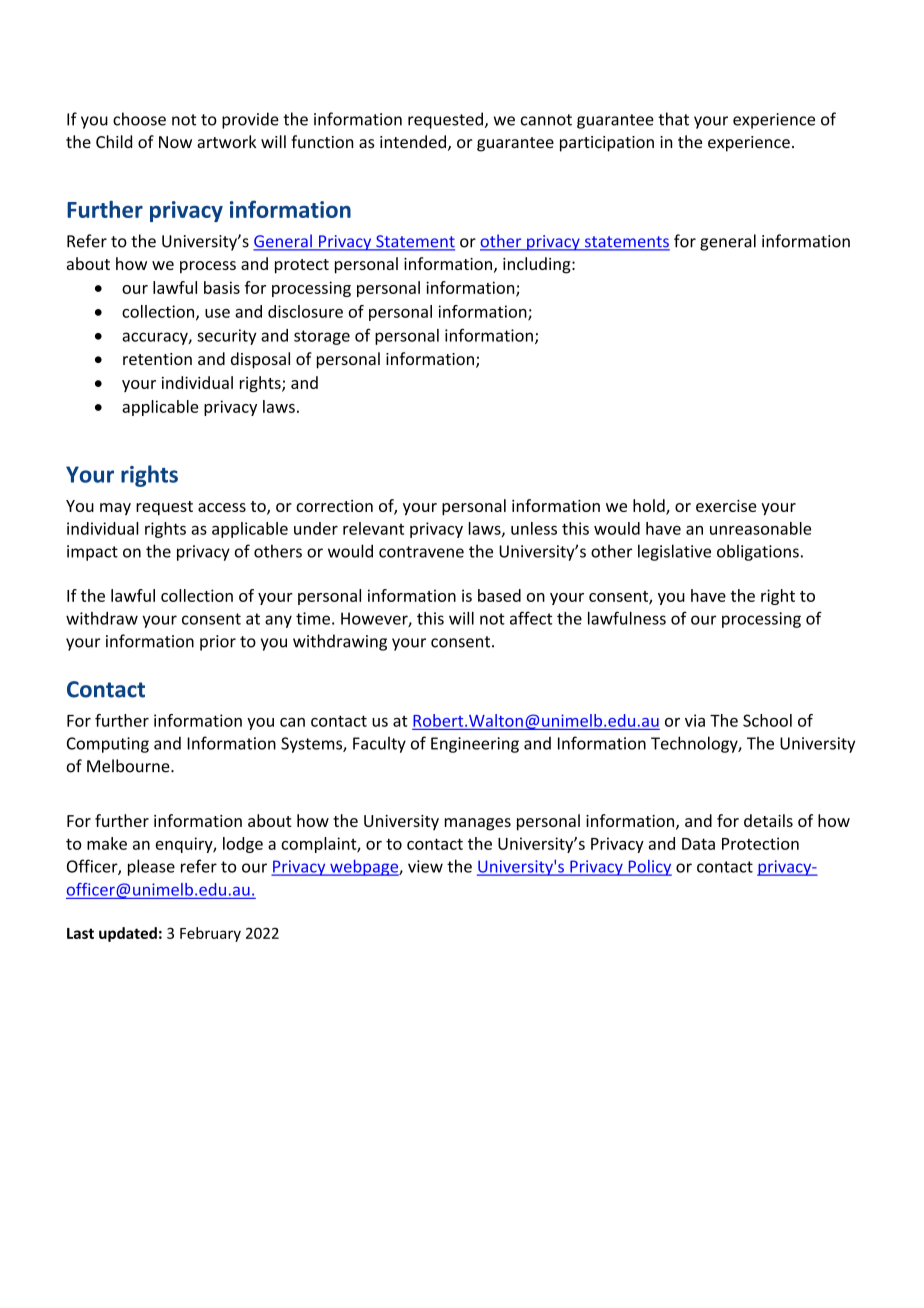 The image size is (924, 1308). Describe the element at coordinates (157, 359) in the page. I see `retention` at that location.
